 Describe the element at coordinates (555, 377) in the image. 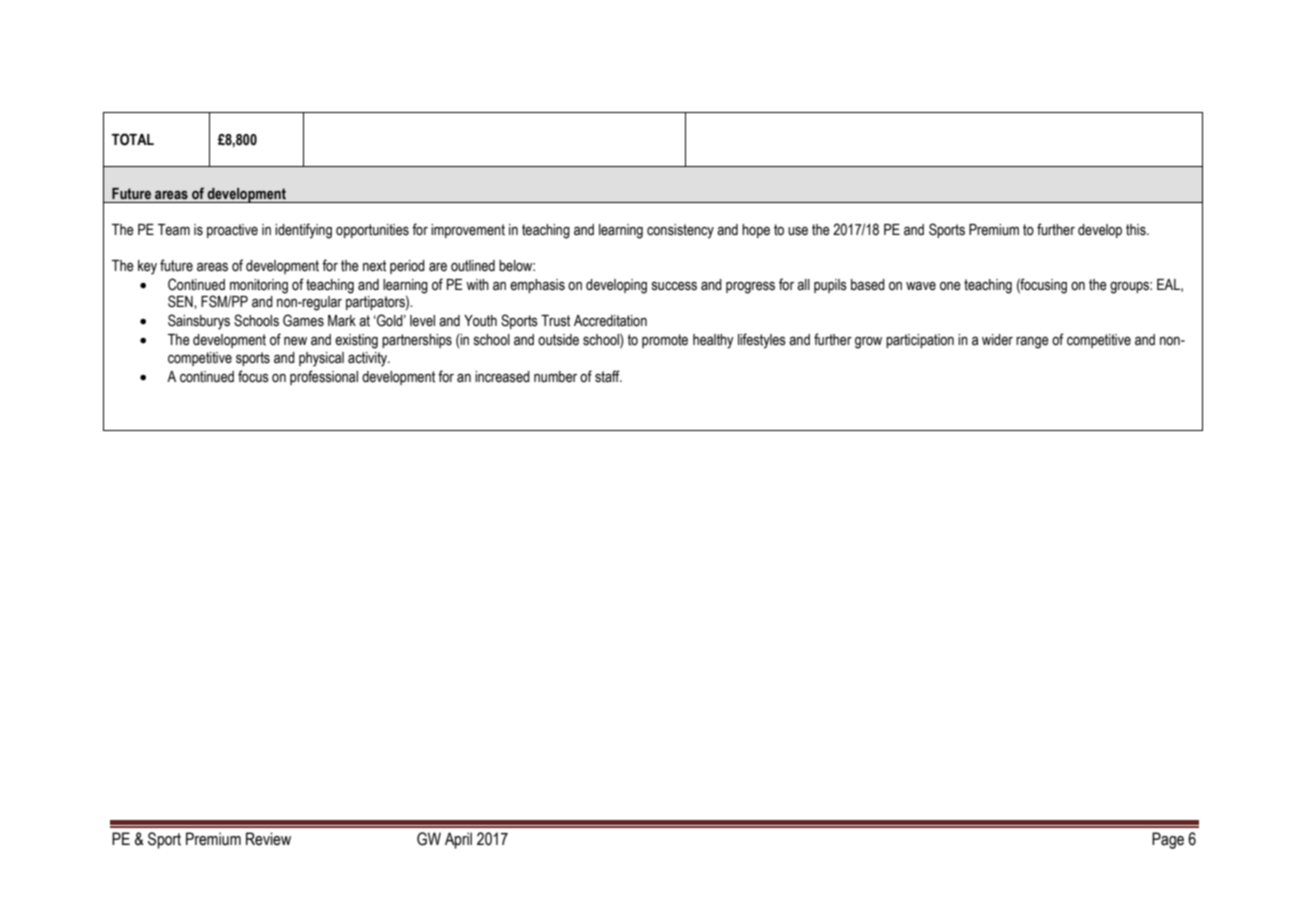

I see `number` at that location.
